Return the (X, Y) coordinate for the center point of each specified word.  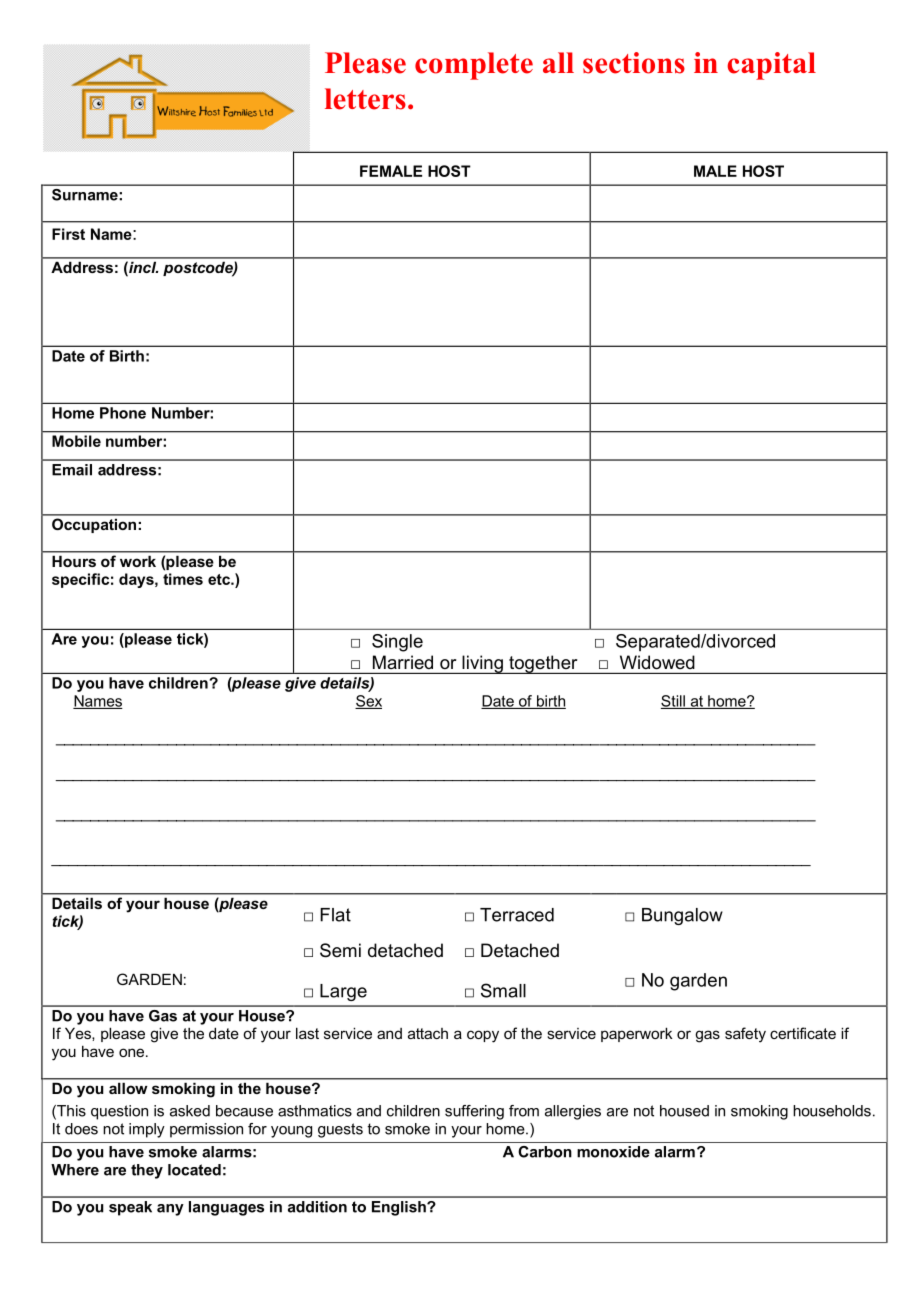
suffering (474, 1112)
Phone (123, 413)
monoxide (613, 1152)
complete (474, 66)
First (68, 234)
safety (745, 1035)
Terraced (517, 915)
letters (365, 99)
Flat (335, 915)
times (183, 579)
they (147, 1171)
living (482, 664)
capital (771, 66)
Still (674, 702)
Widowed (657, 662)
